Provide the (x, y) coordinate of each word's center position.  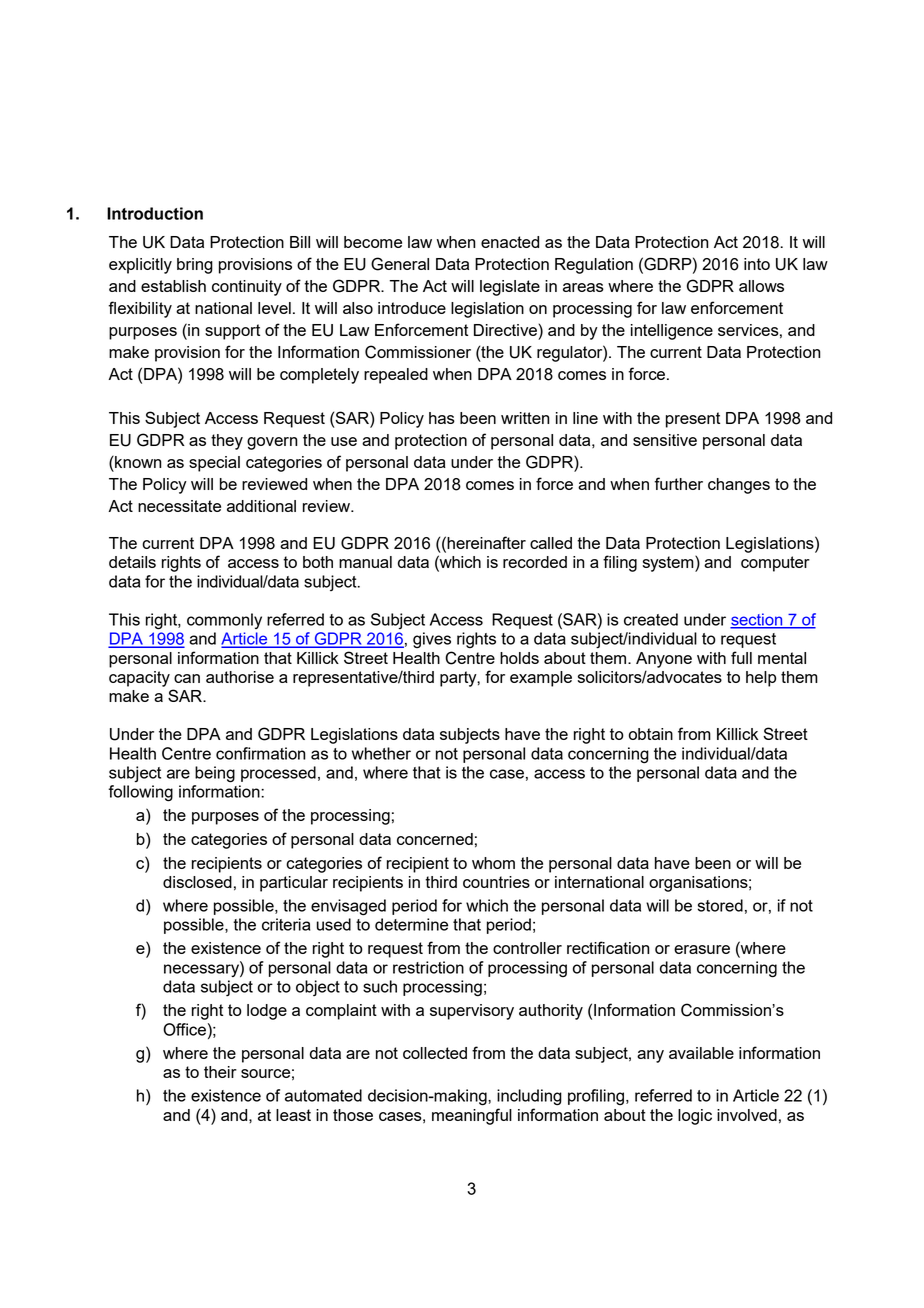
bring (195, 266)
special (214, 464)
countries (496, 882)
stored (720, 905)
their (220, 1072)
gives (432, 640)
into (757, 264)
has (442, 418)
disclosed (197, 882)
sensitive (665, 440)
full (741, 657)
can (187, 678)
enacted (510, 242)
